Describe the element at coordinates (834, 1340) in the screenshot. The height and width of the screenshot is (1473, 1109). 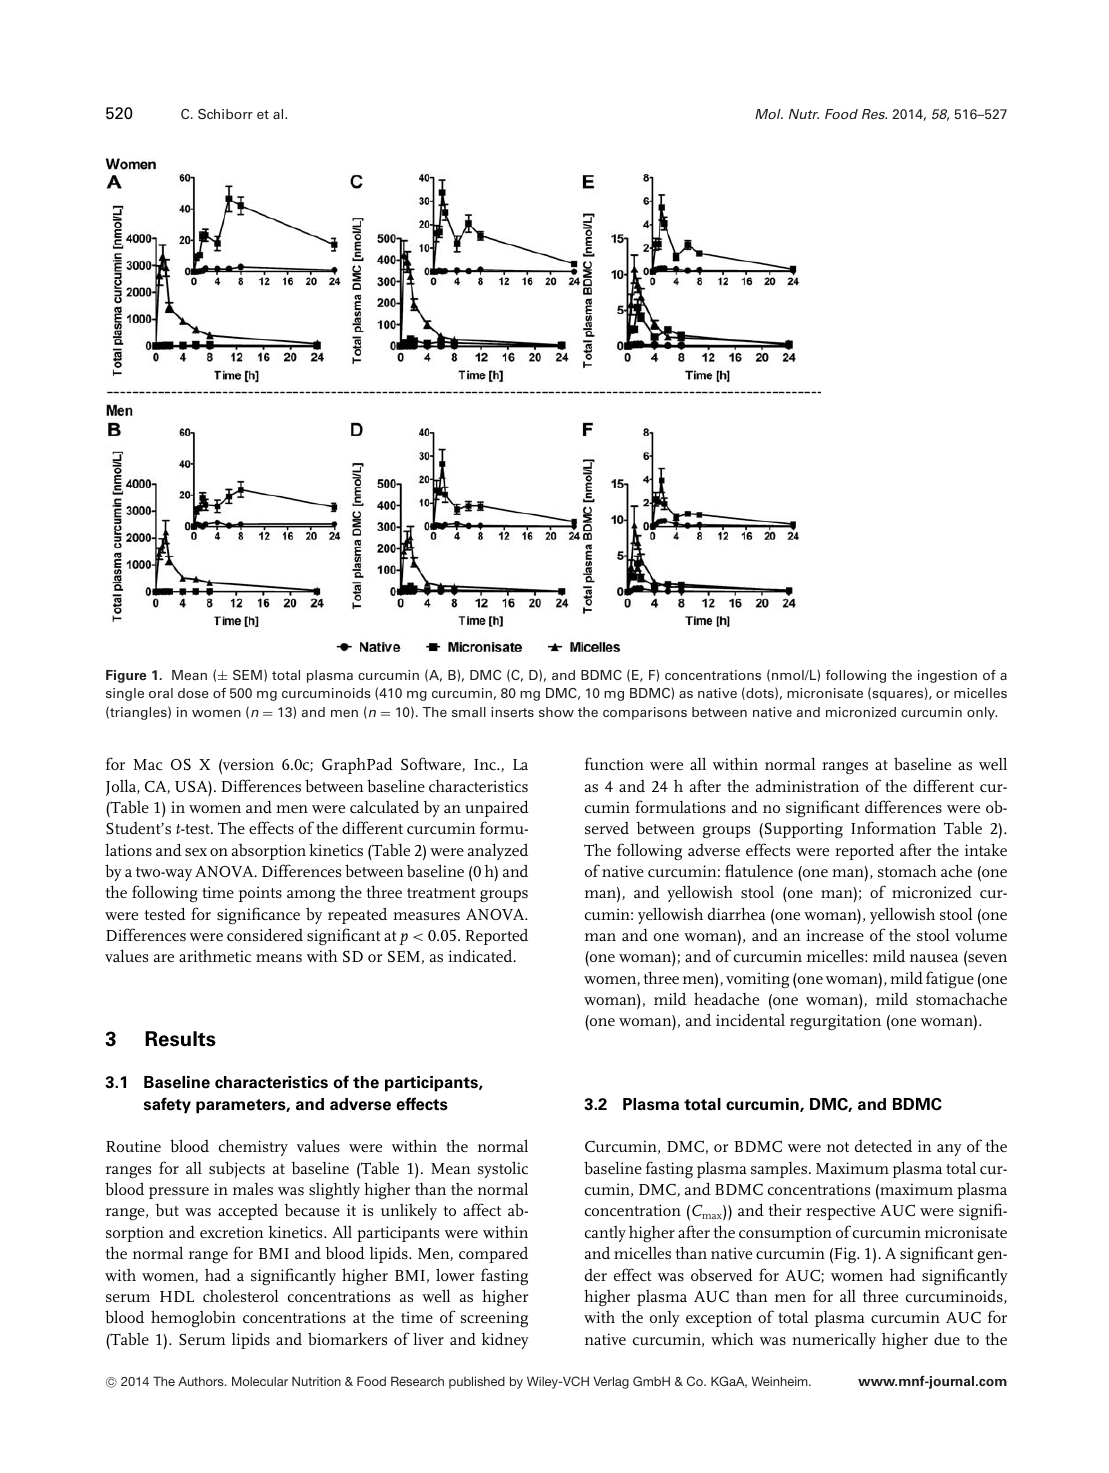
I see `numerically` at that location.
